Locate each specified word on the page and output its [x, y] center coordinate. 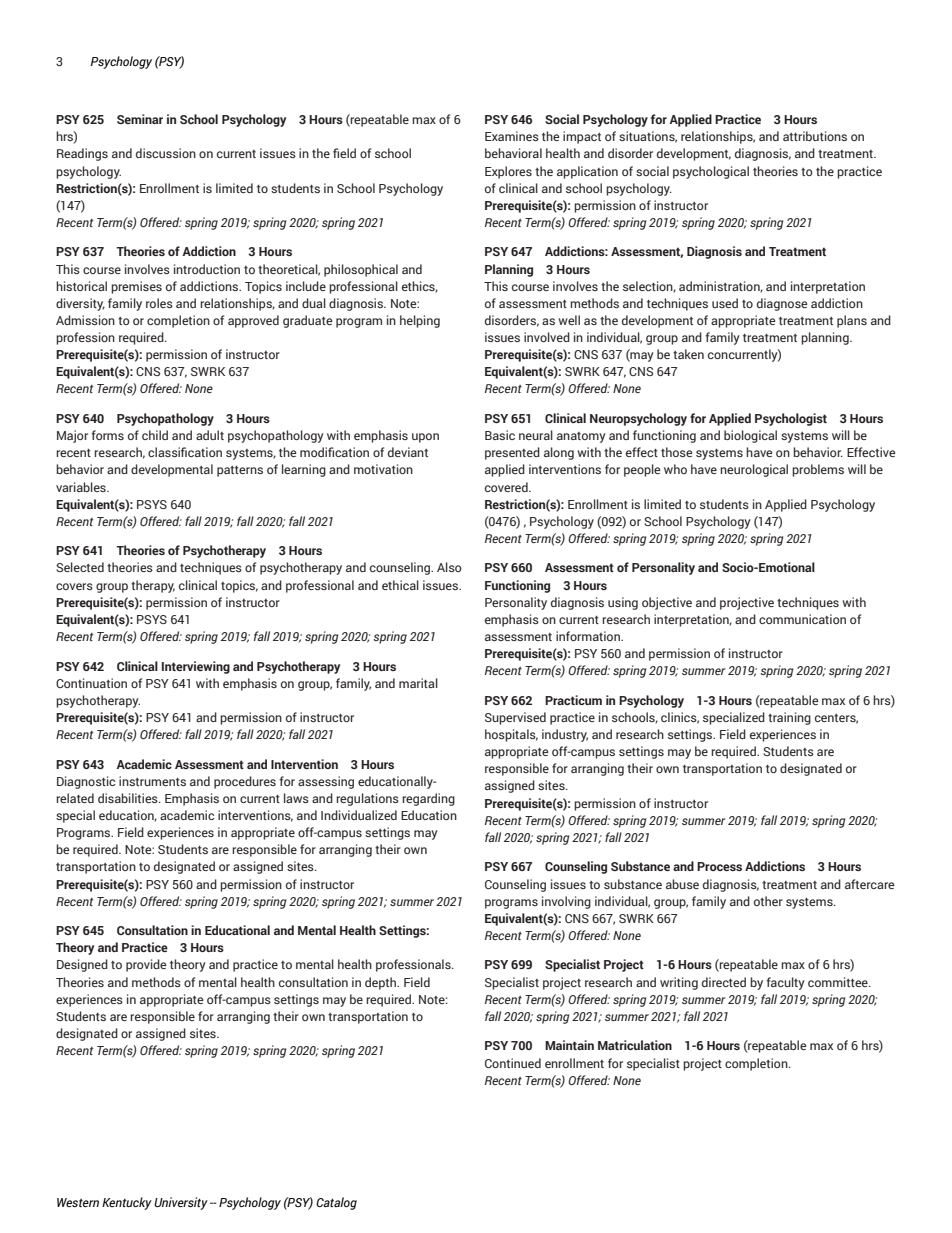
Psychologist [791, 419]
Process [719, 866]
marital [418, 683]
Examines [512, 136]
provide [146, 965]
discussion [166, 153]
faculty [785, 983]
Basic [500, 435]
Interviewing [196, 667]
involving [566, 902]
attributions [815, 136]
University [181, 1203]
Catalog [336, 1203]
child [155, 435]
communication [802, 619]
